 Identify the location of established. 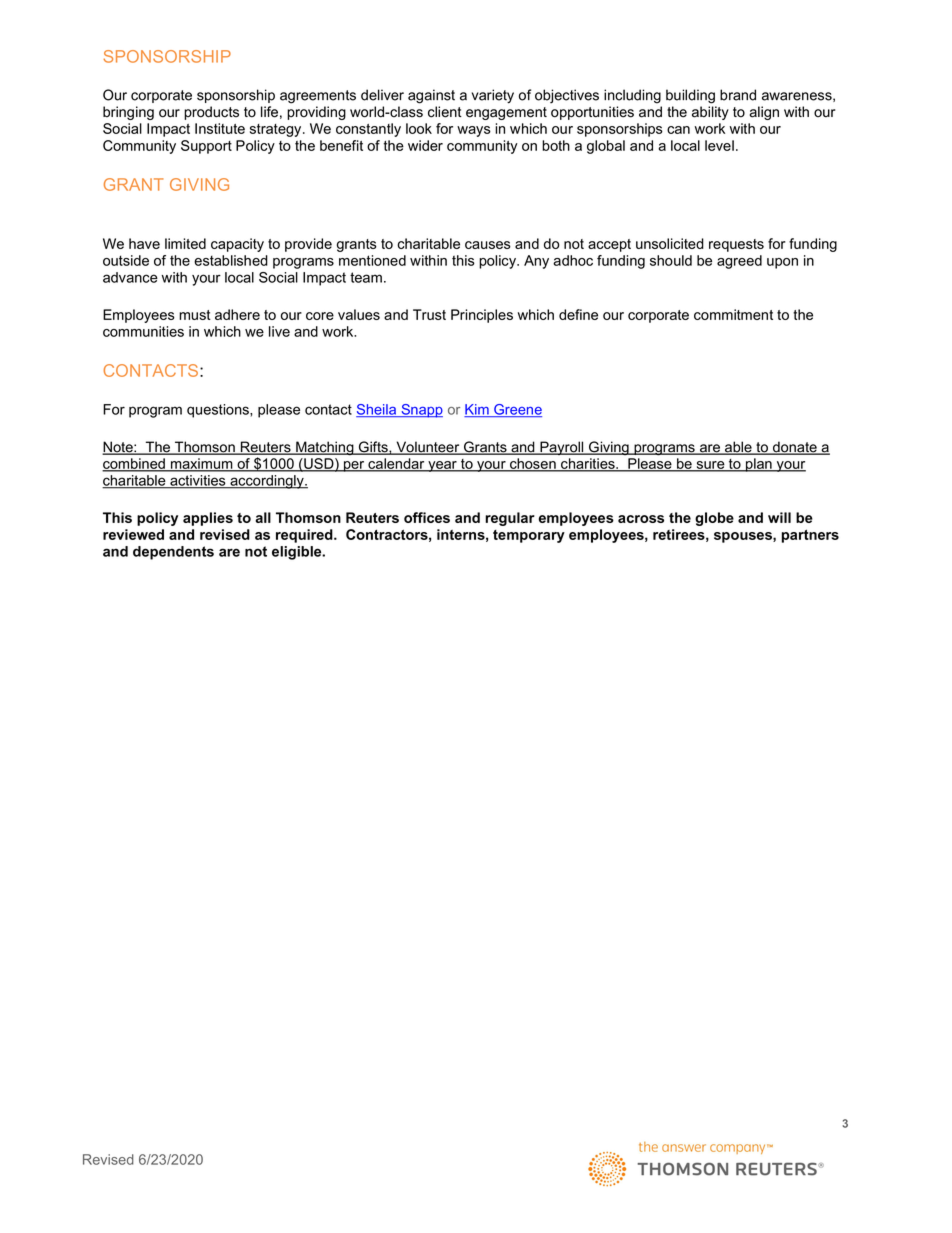
(231, 260).
